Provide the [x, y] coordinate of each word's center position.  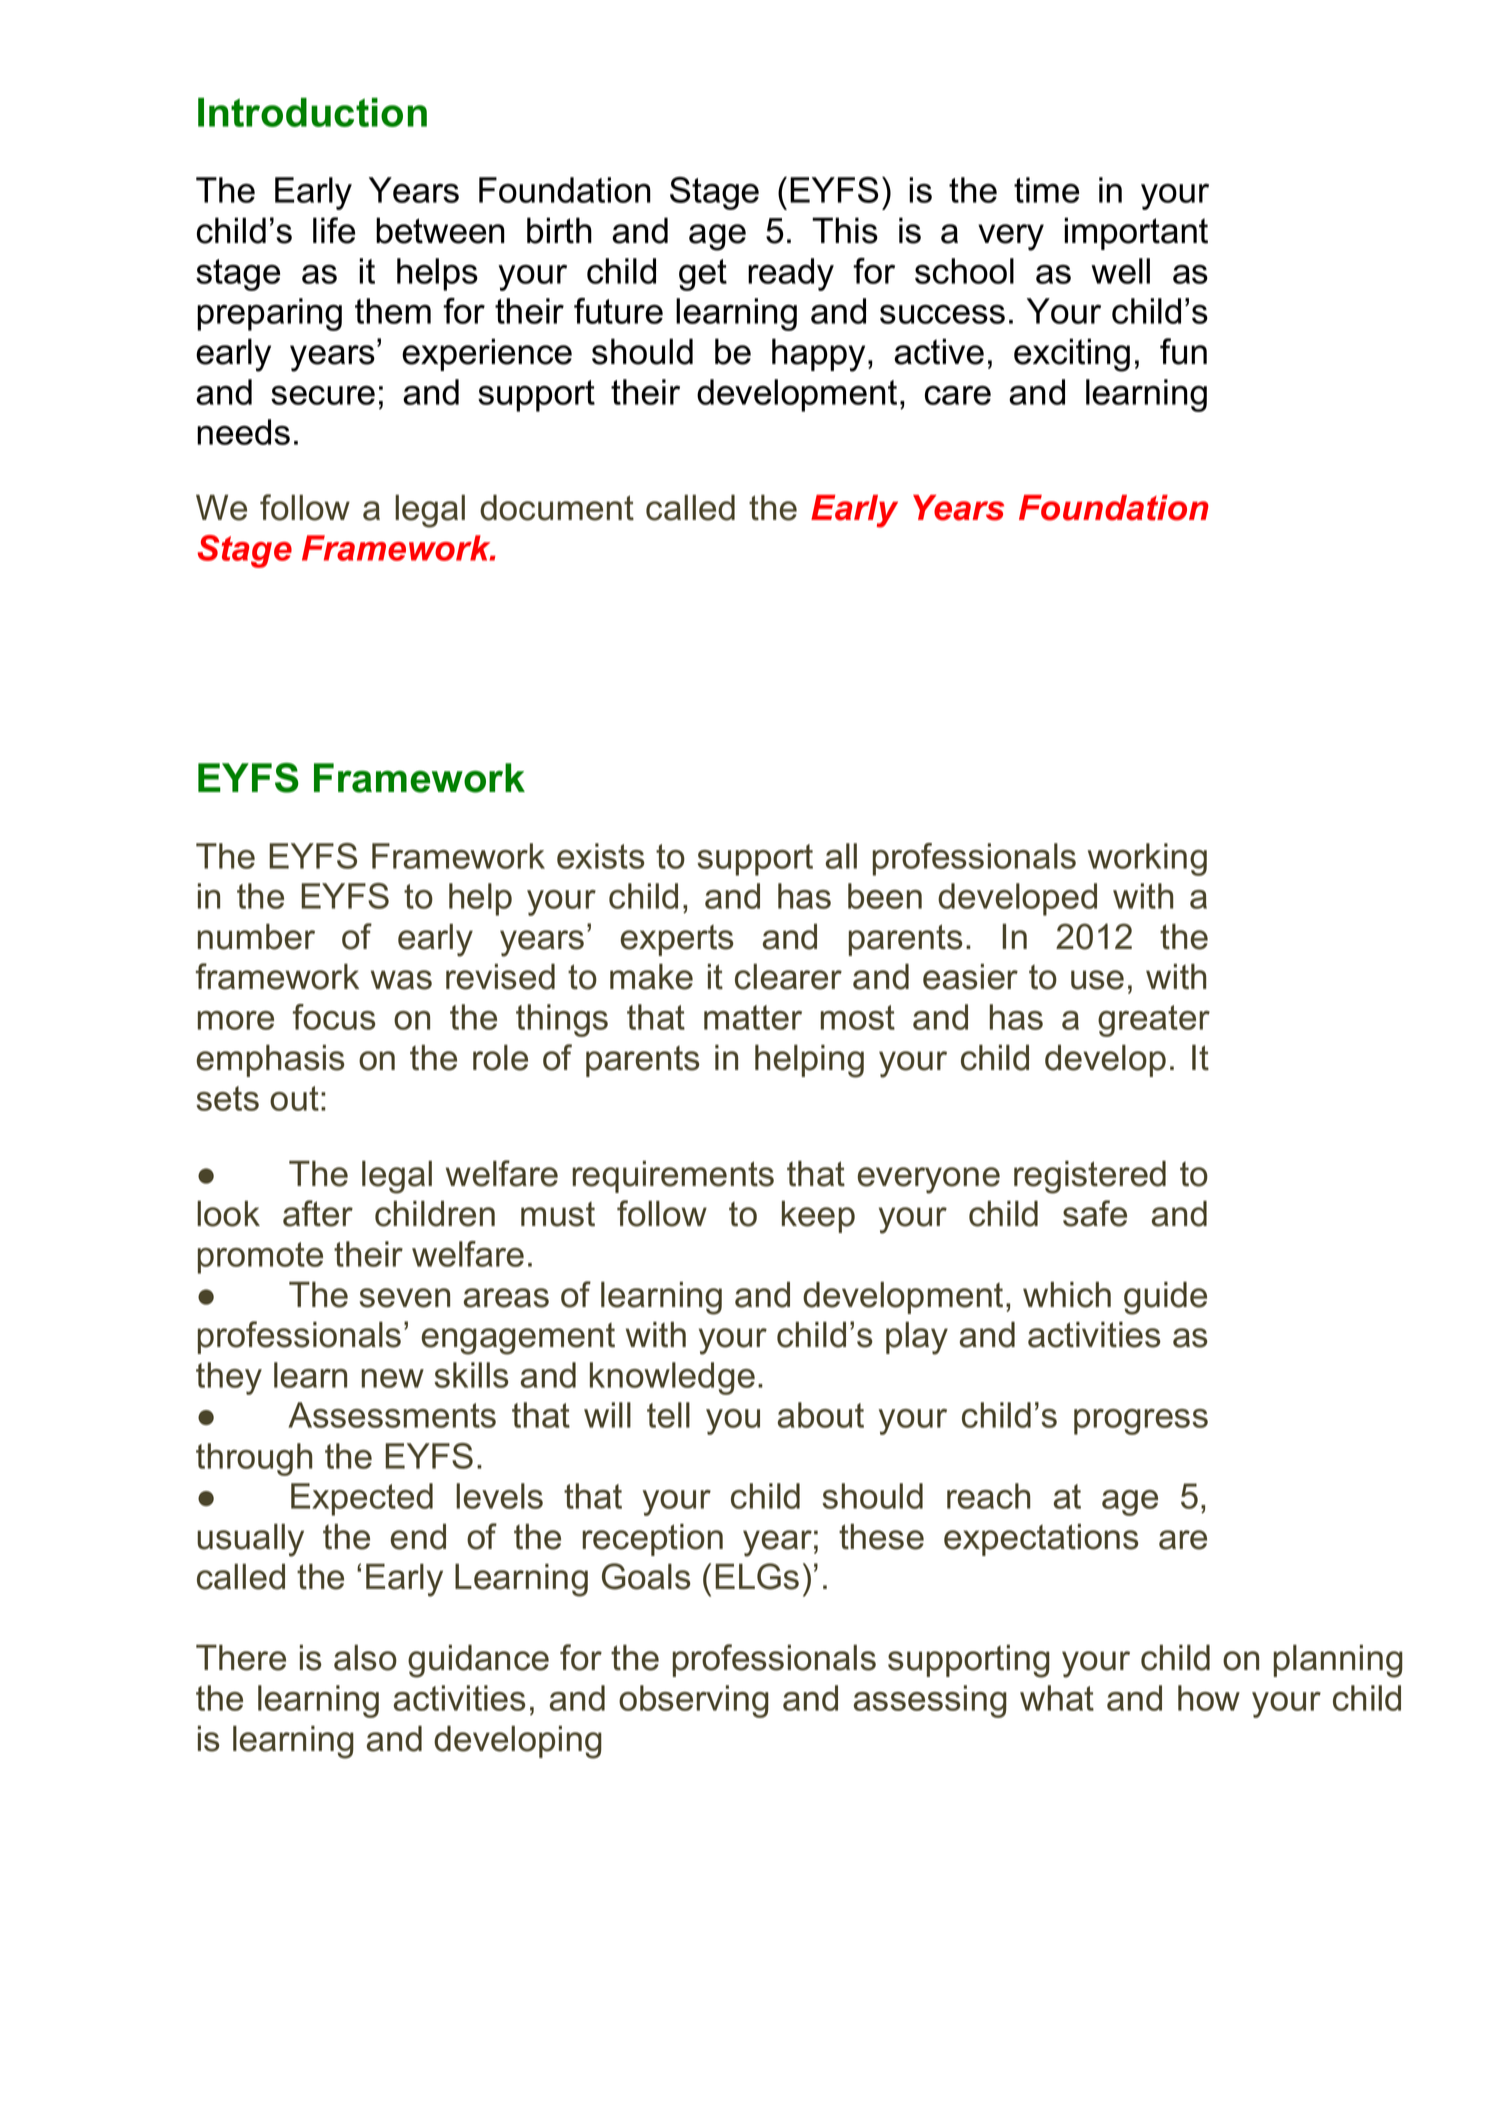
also [365, 1658]
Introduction [312, 112]
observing [694, 1701]
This [845, 230]
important [1136, 233]
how [1209, 1698]
